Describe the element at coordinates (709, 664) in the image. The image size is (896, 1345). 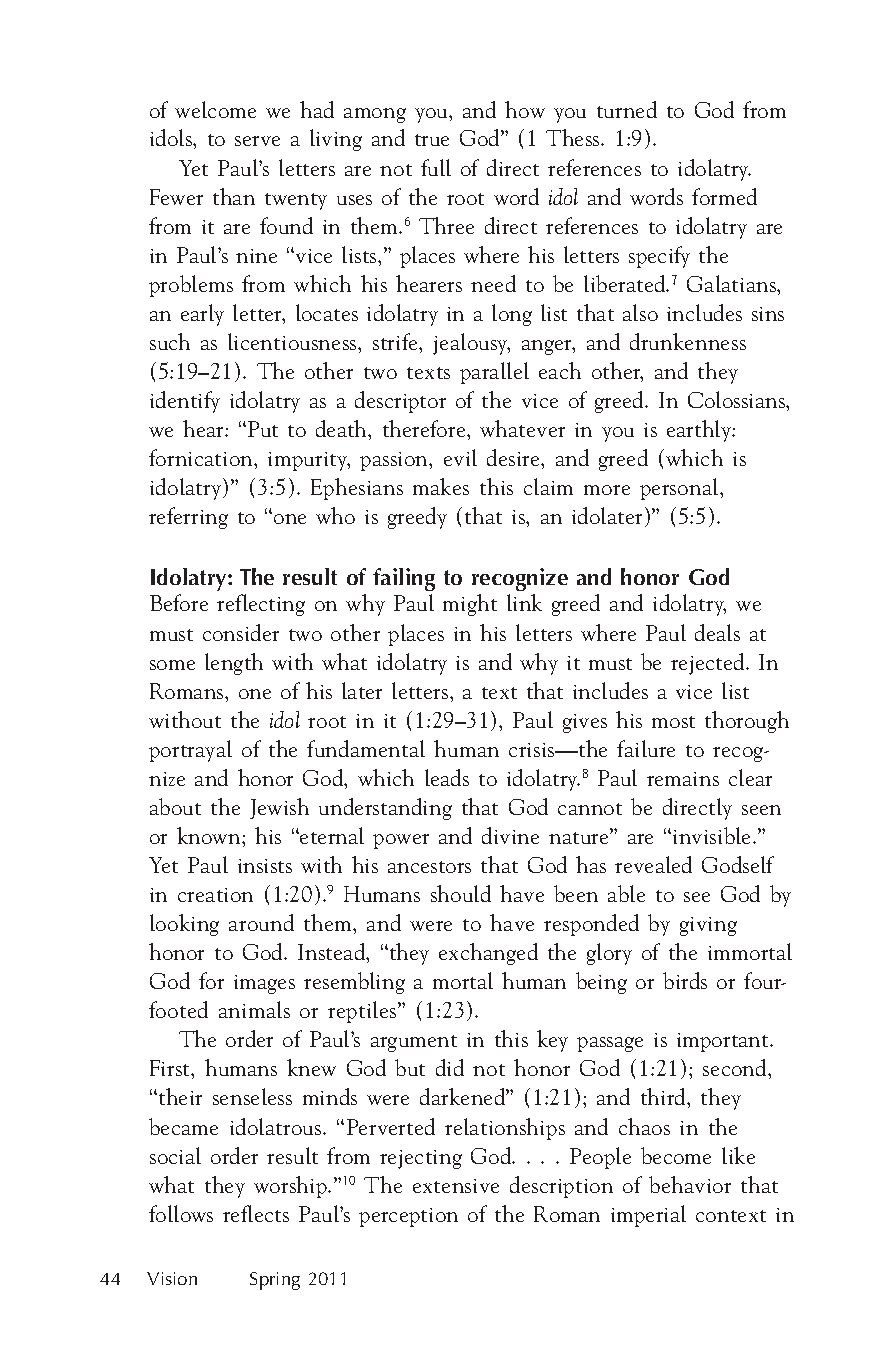
I see `rejected` at that location.
